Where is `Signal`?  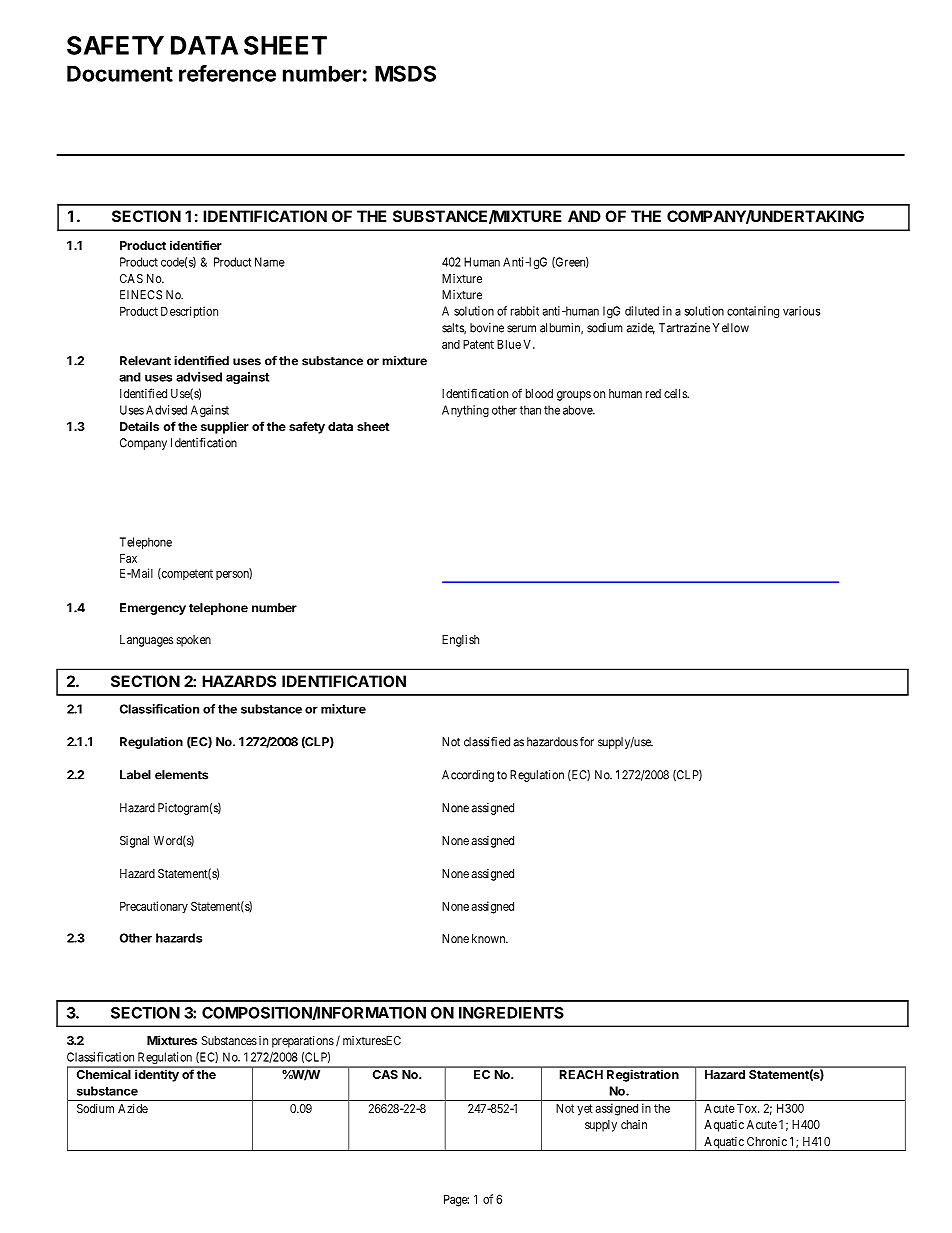
Signal is located at coordinates (134, 842).
